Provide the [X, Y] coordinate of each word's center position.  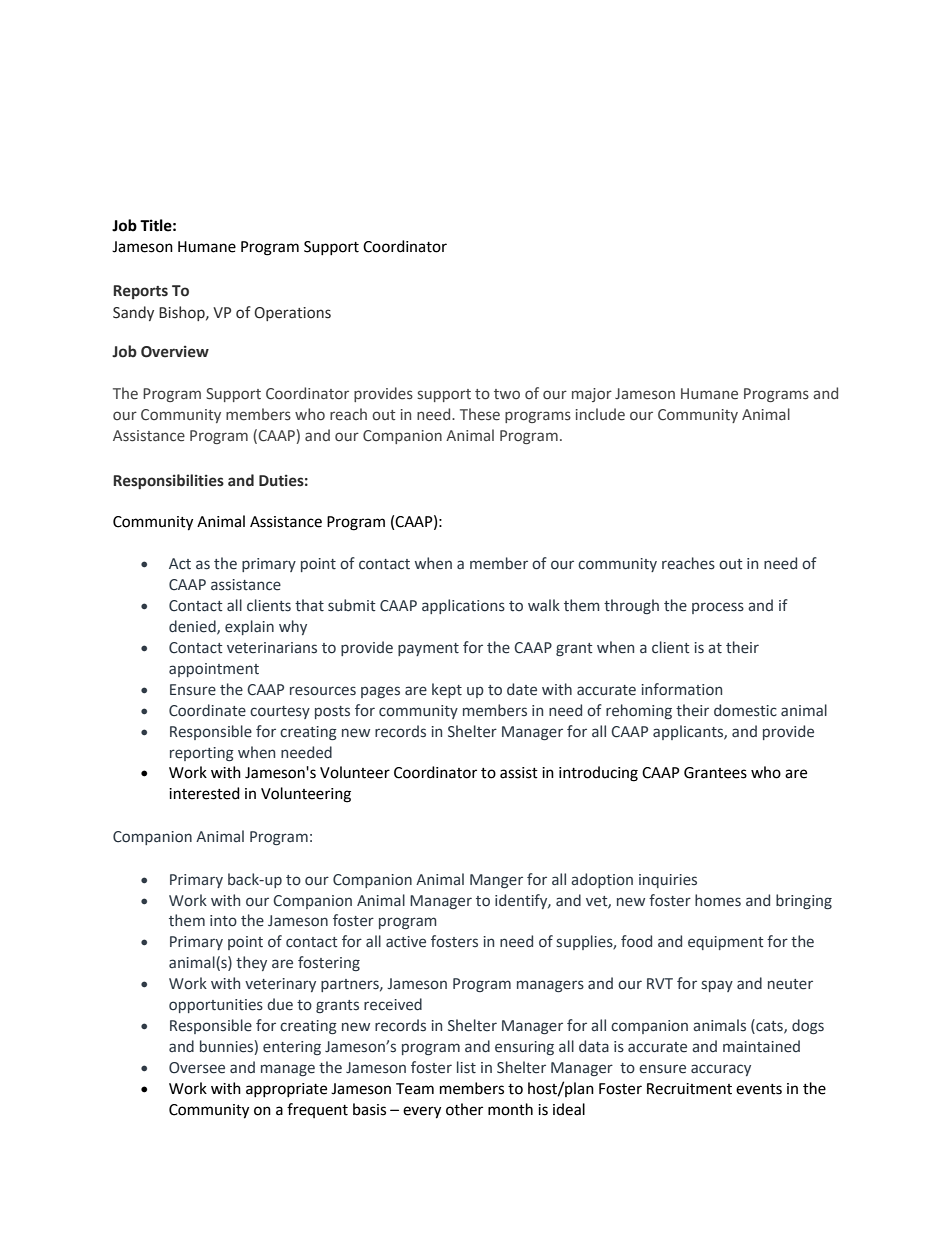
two [507, 394]
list [466, 1067]
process [718, 608]
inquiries [668, 881]
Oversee [197, 1068]
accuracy [721, 1070]
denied [193, 627]
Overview [175, 351]
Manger [496, 881]
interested [204, 793]
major [592, 395]
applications [463, 606]
